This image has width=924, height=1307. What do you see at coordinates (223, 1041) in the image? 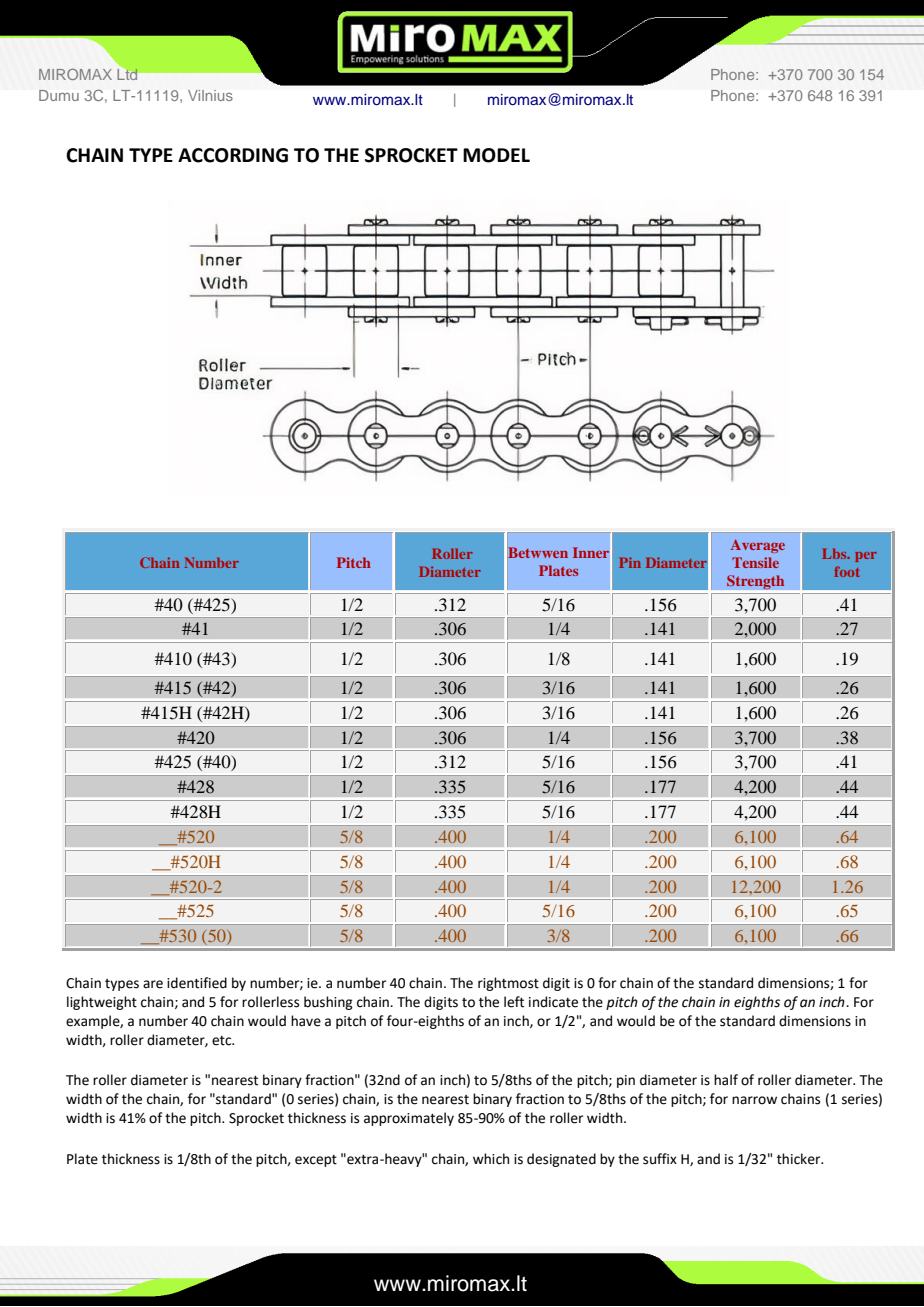
I see `etc` at bounding box center [223, 1041].
